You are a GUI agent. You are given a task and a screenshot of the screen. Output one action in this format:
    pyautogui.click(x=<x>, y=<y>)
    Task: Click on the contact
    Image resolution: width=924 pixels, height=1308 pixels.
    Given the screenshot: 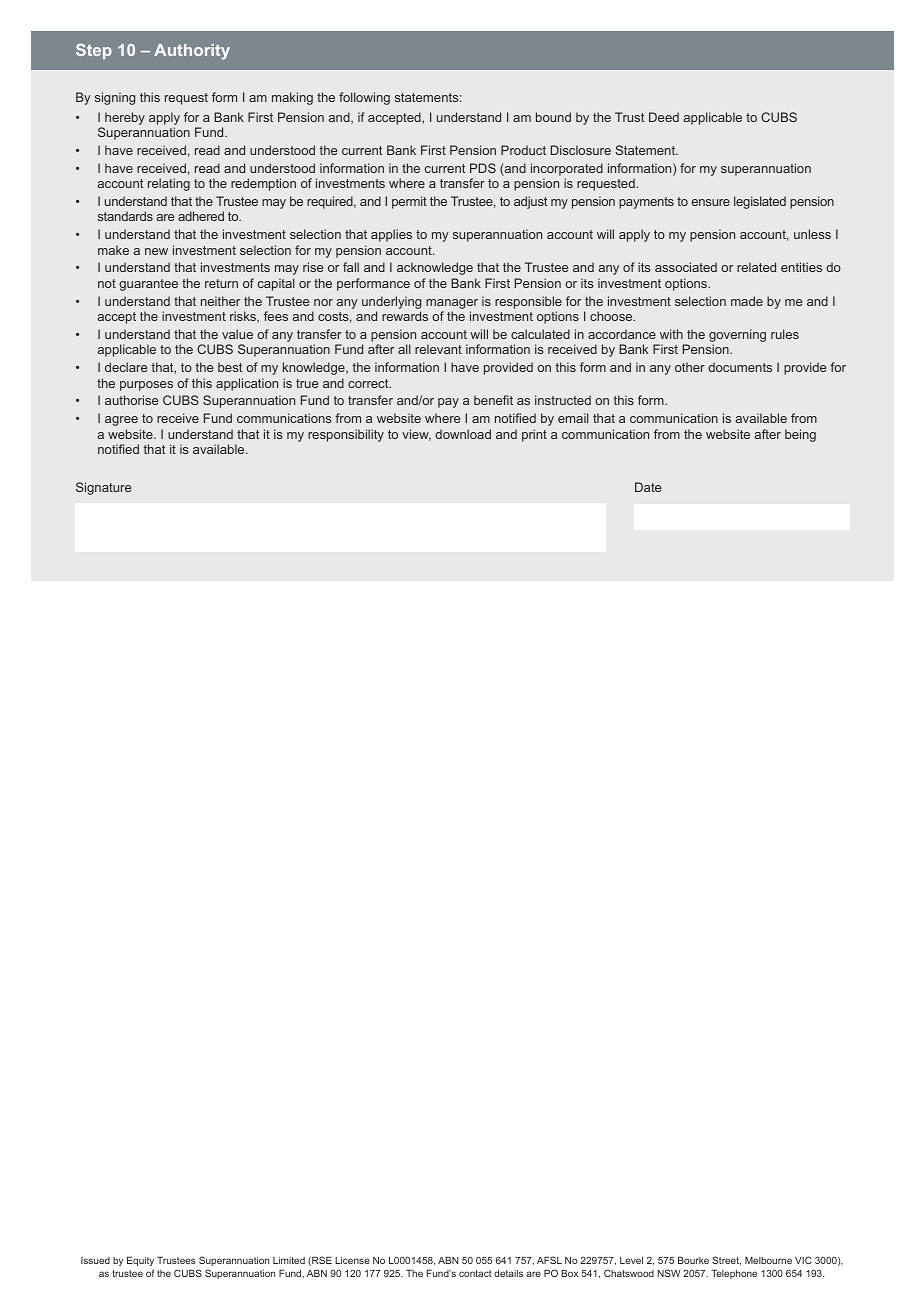 What is the action you would take?
    pyautogui.click(x=475, y=1273)
